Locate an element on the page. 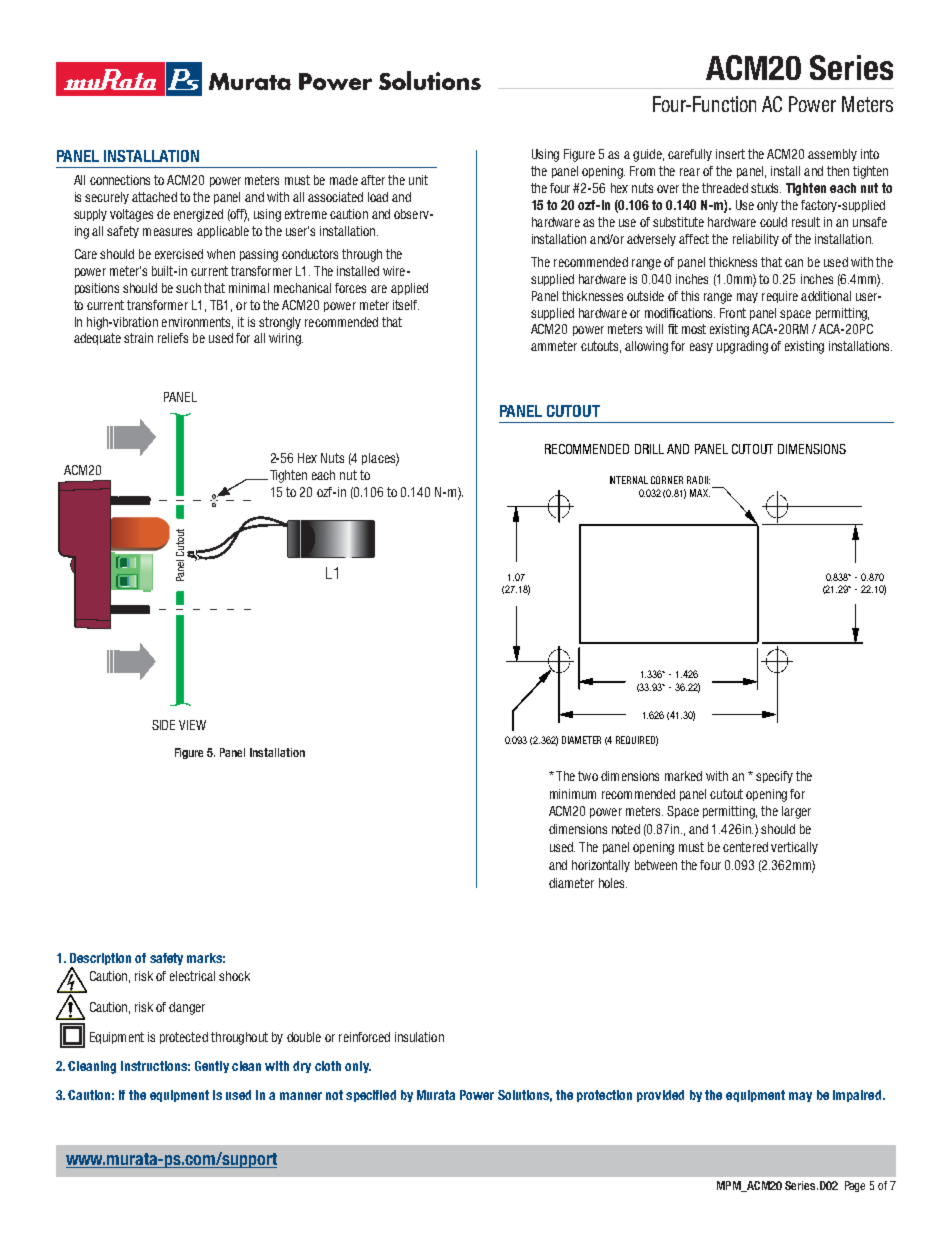 This page has height=1233, width=952. vertically is located at coordinates (794, 848).
